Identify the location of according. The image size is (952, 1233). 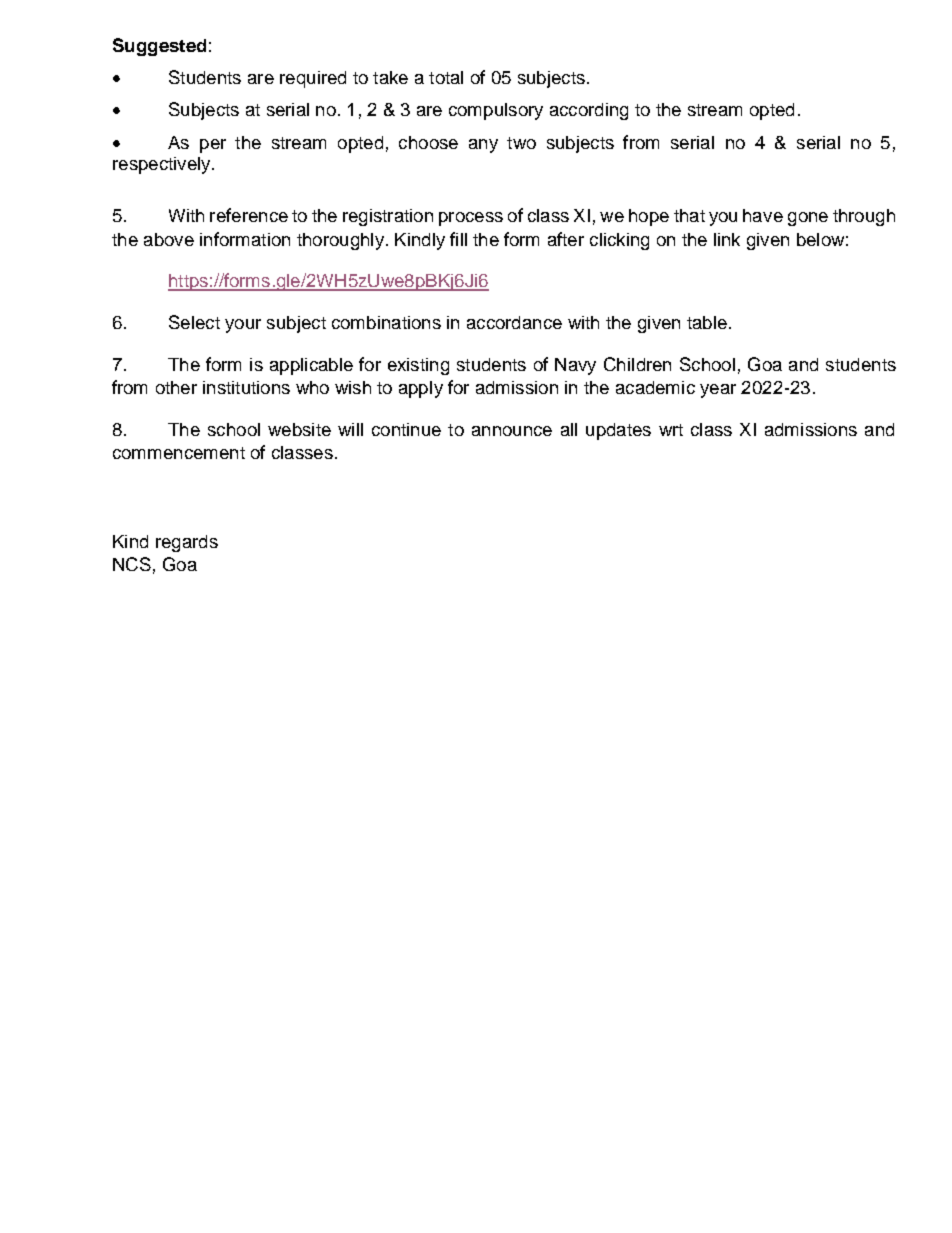
(589, 111).
